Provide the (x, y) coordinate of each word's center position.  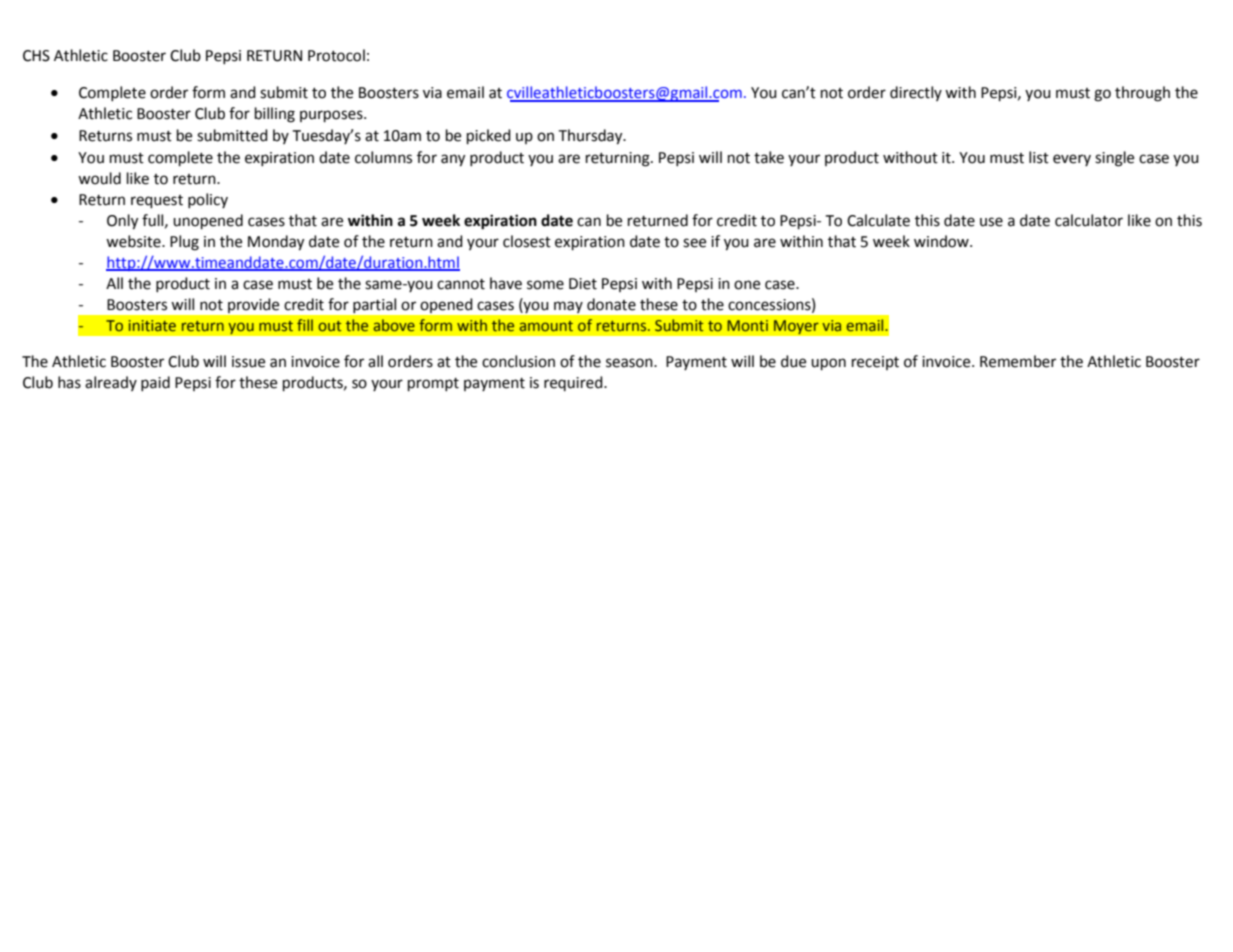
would (99, 178)
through (1142, 94)
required (574, 383)
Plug (184, 243)
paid (155, 383)
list (1039, 157)
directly (916, 93)
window (942, 241)
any (453, 160)
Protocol (336, 55)
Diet (583, 284)
